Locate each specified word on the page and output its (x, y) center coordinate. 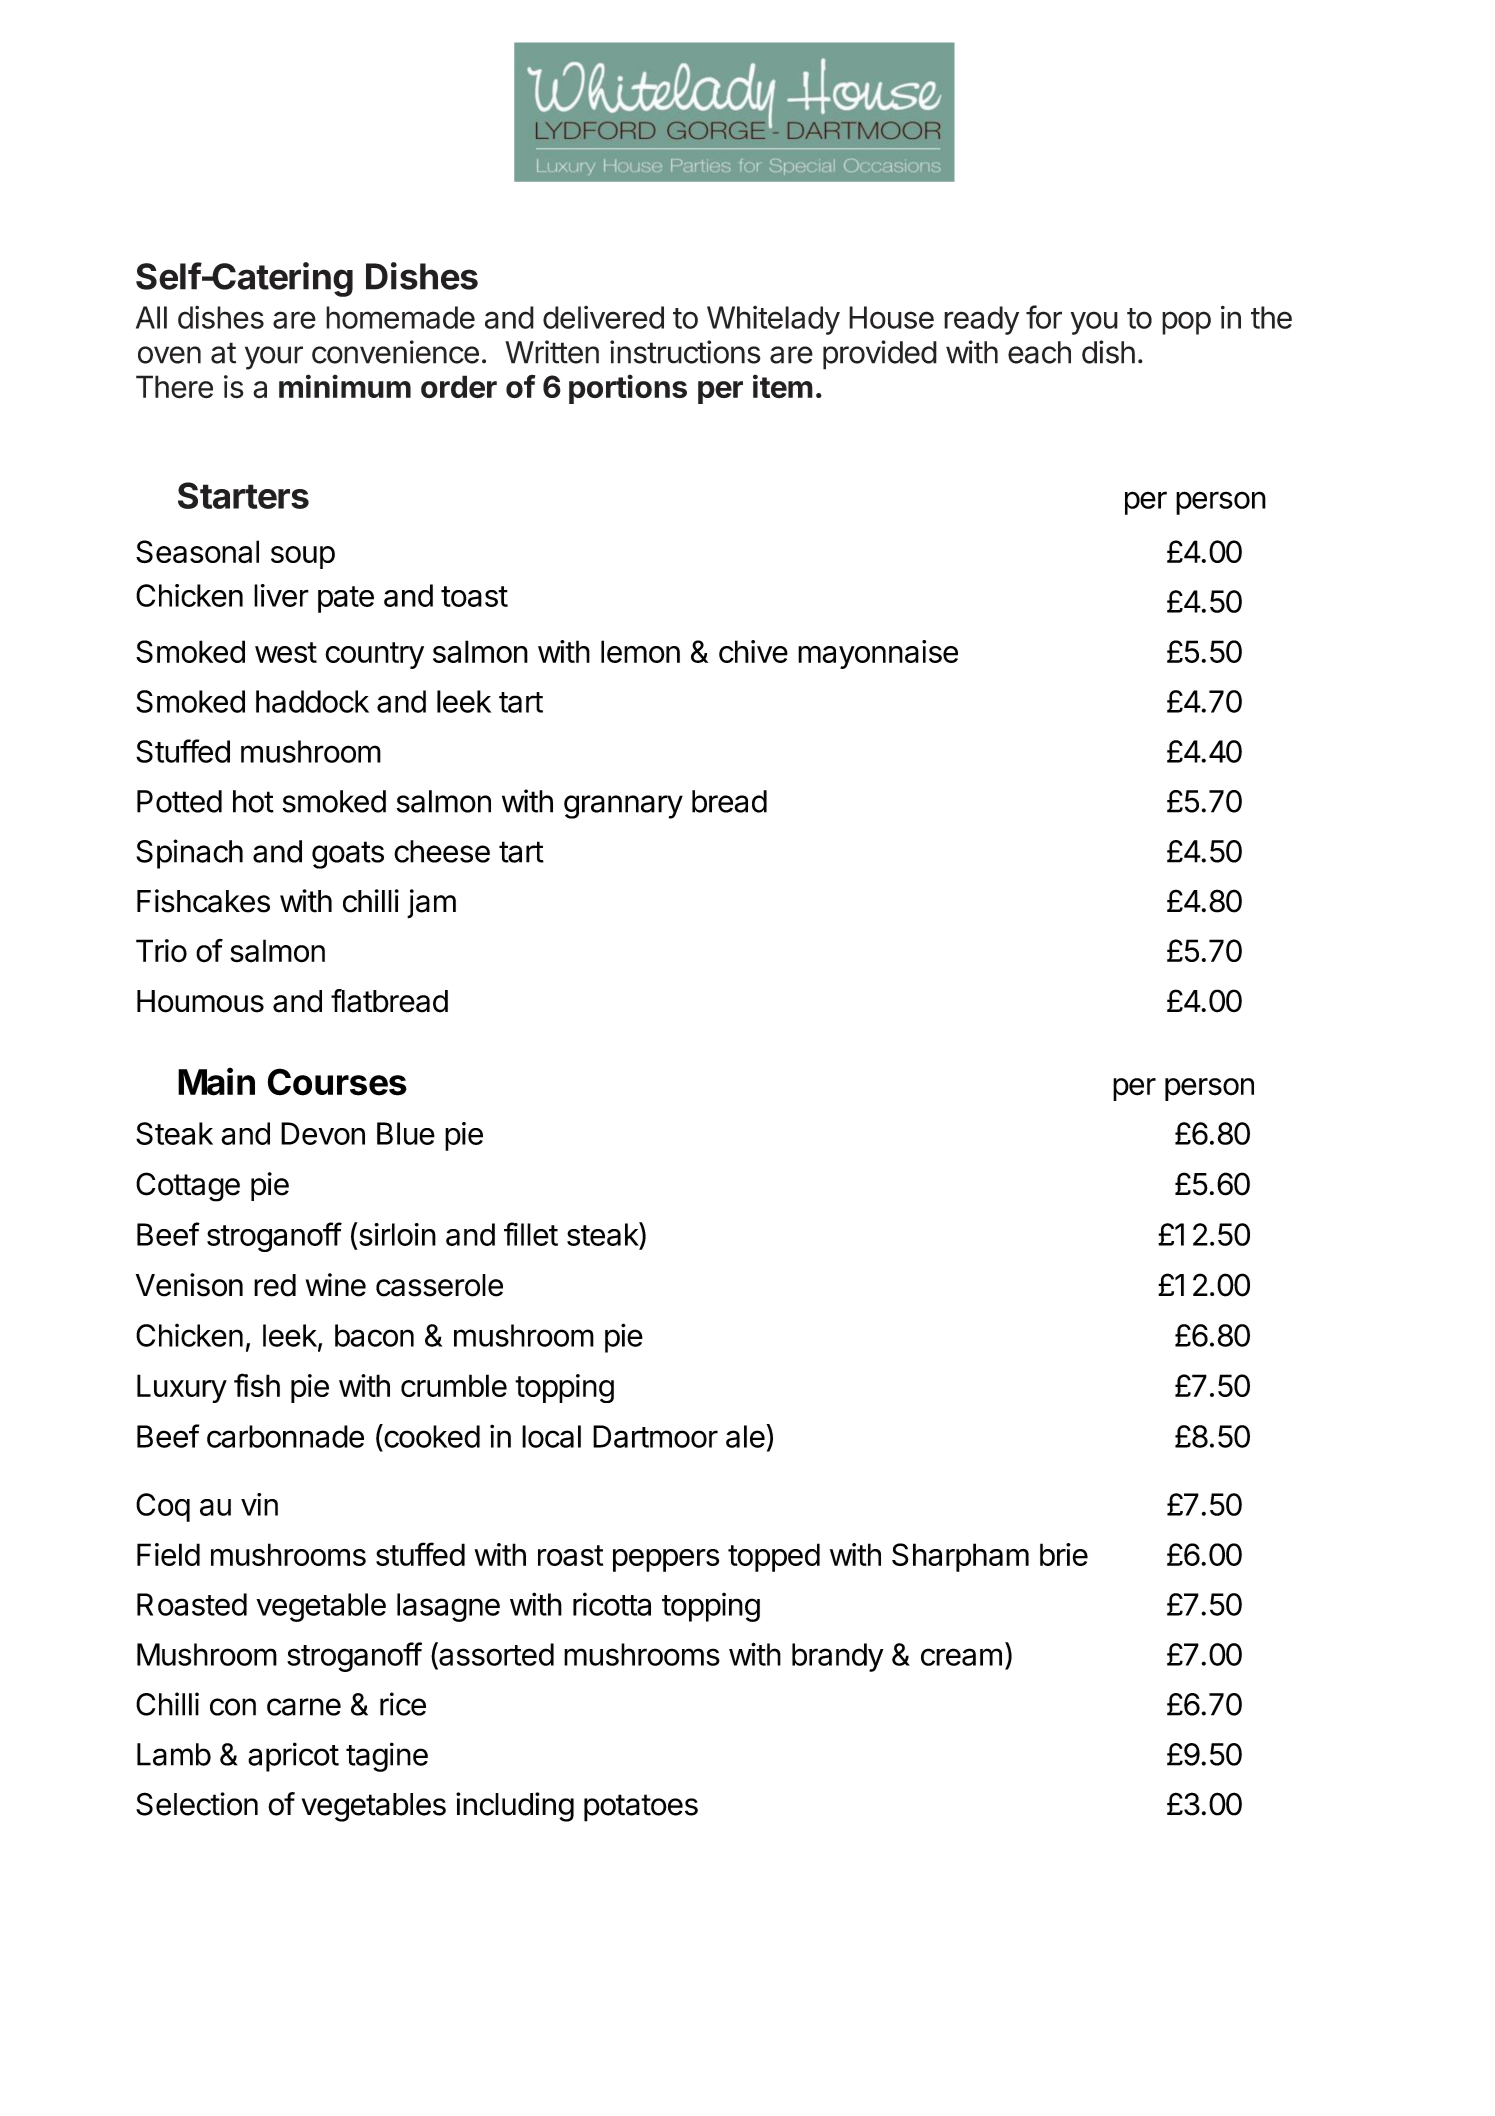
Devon (323, 1133)
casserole (439, 1285)
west (286, 652)
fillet (531, 1234)
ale (745, 1436)
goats (348, 855)
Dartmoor (655, 1436)
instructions (685, 352)
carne (304, 1707)
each (1039, 352)
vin (259, 1504)
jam (431, 904)
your (274, 358)
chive (753, 651)
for (1044, 317)
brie (1064, 1554)
